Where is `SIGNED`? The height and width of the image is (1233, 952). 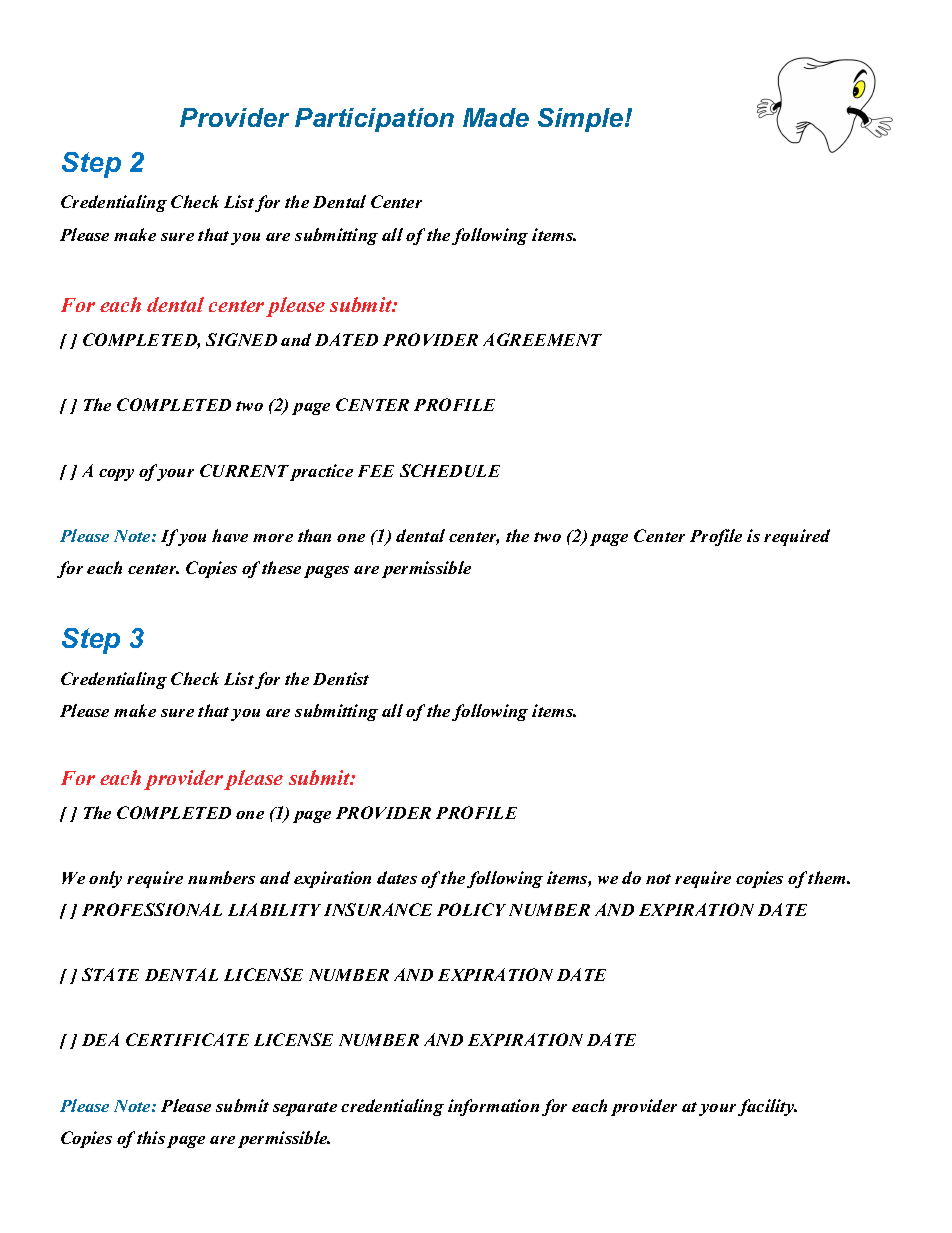 SIGNED is located at coordinates (241, 339).
